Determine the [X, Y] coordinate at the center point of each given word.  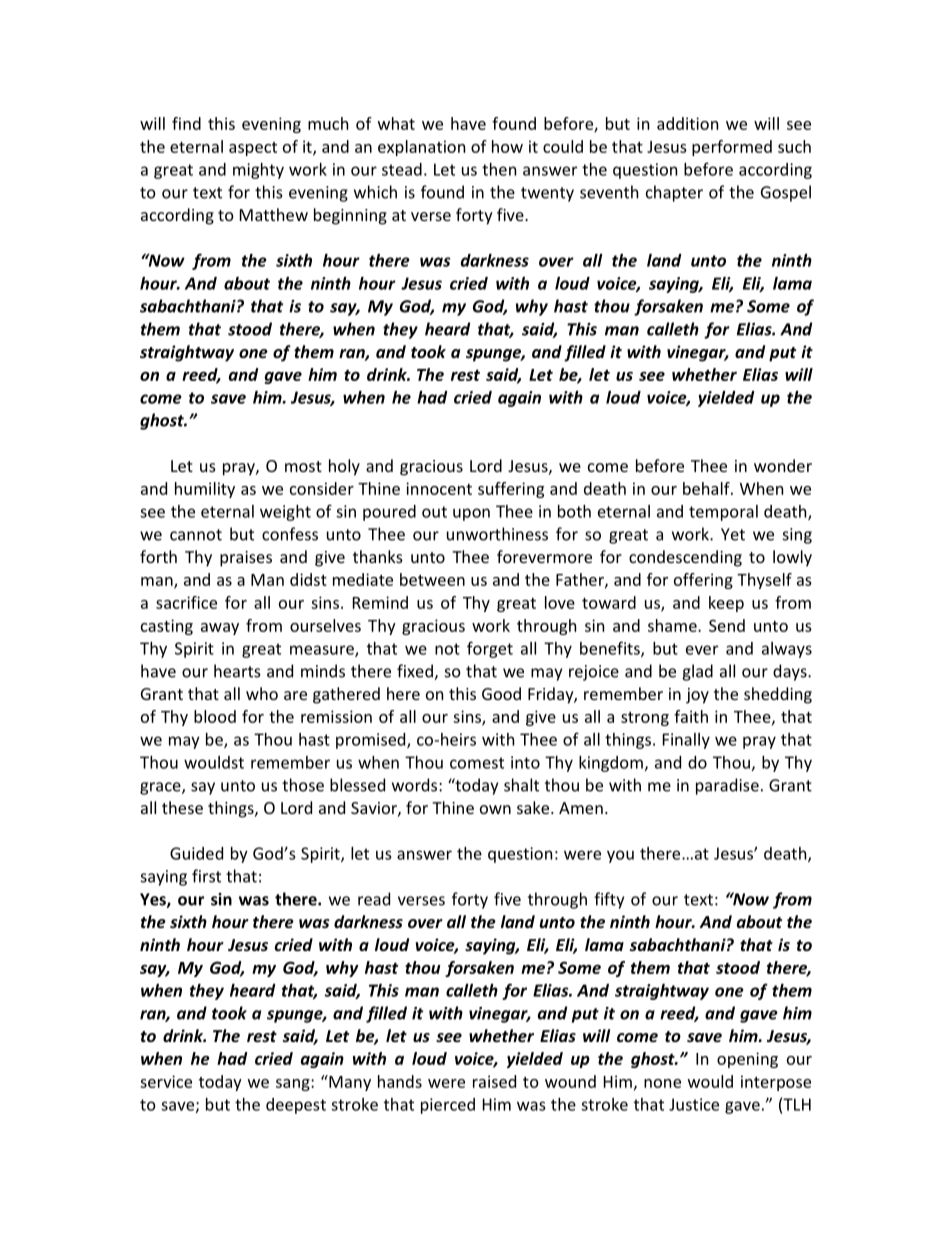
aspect [253, 149]
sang [294, 1085]
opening [747, 1060]
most [303, 466]
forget [490, 649]
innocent [439, 488]
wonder [783, 465]
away [220, 629]
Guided [196, 853]
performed [732, 148]
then [499, 169]
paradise [727, 786]
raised [494, 1081]
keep [726, 604]
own [495, 809]
